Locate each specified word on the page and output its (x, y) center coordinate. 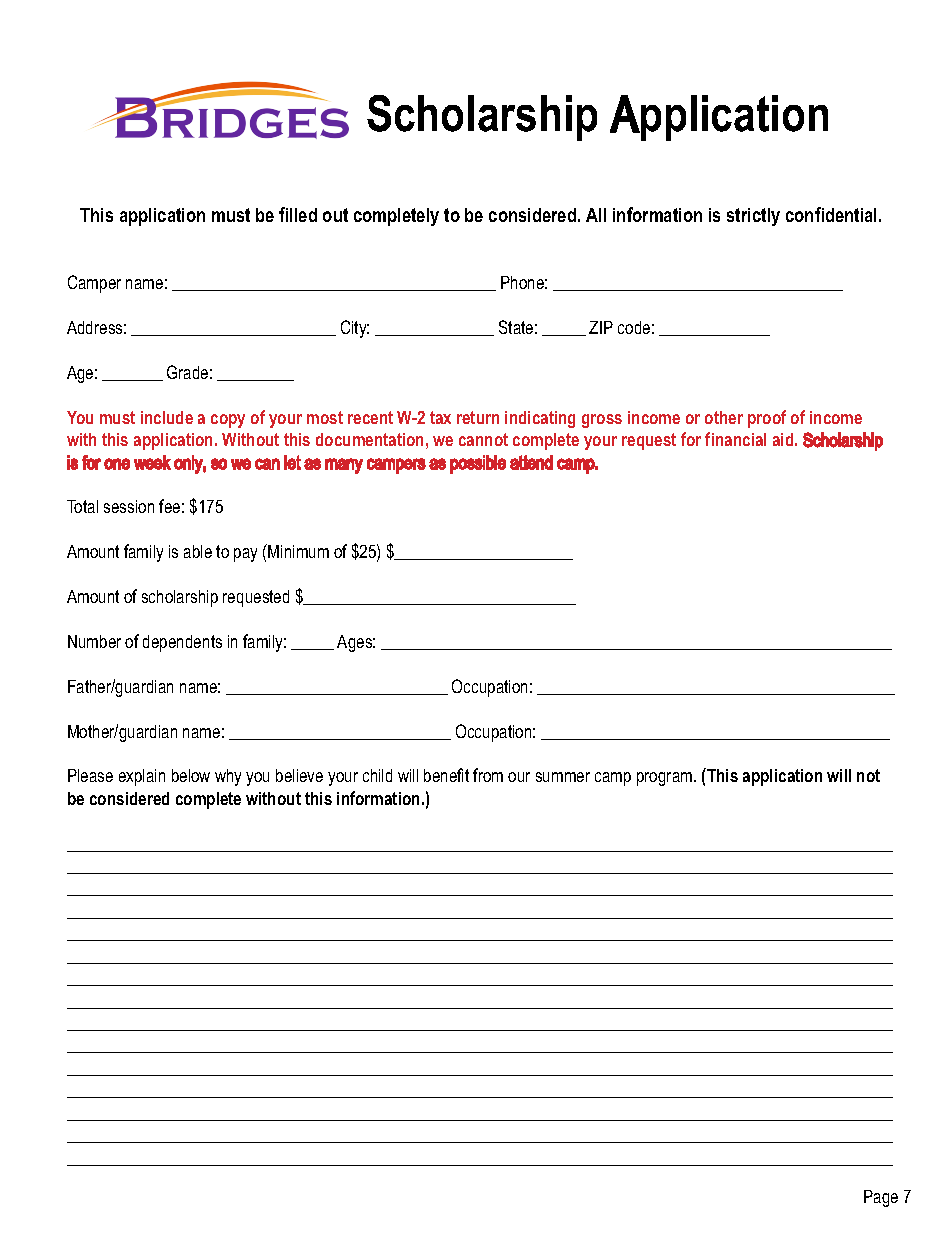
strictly (753, 217)
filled (298, 214)
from (488, 775)
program (666, 779)
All (596, 215)
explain (142, 777)
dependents (182, 643)
